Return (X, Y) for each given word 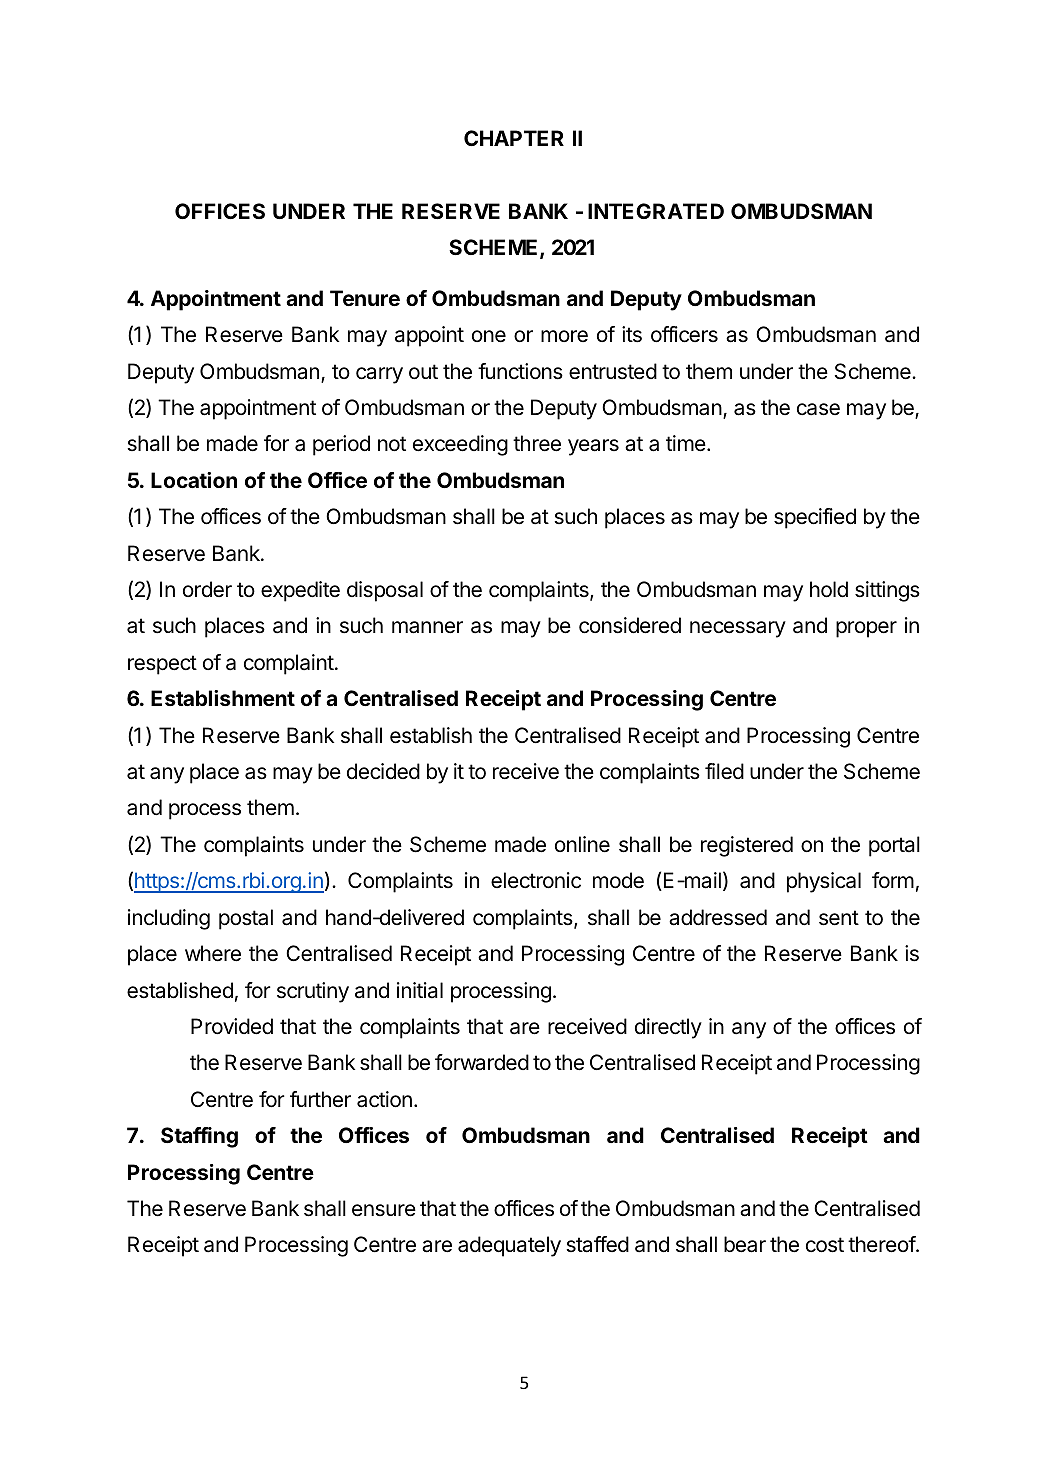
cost (825, 1245)
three (537, 443)
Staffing (199, 1137)
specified (815, 518)
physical (824, 882)
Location (194, 480)
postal (246, 919)
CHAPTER (514, 138)
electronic (536, 880)
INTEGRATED (656, 211)
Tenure (365, 298)
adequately (509, 1246)
